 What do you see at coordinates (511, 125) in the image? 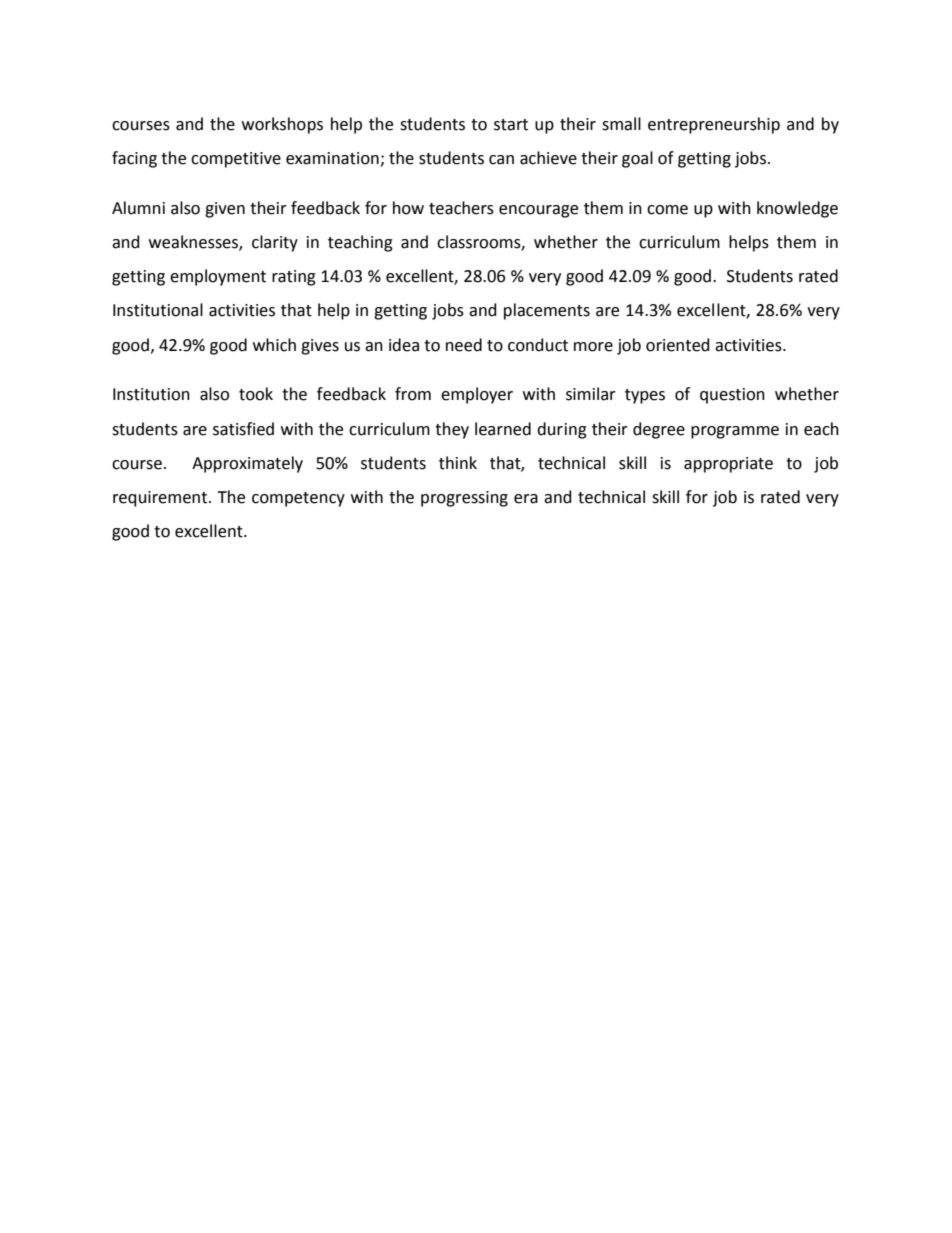
I see `start` at bounding box center [511, 125].
